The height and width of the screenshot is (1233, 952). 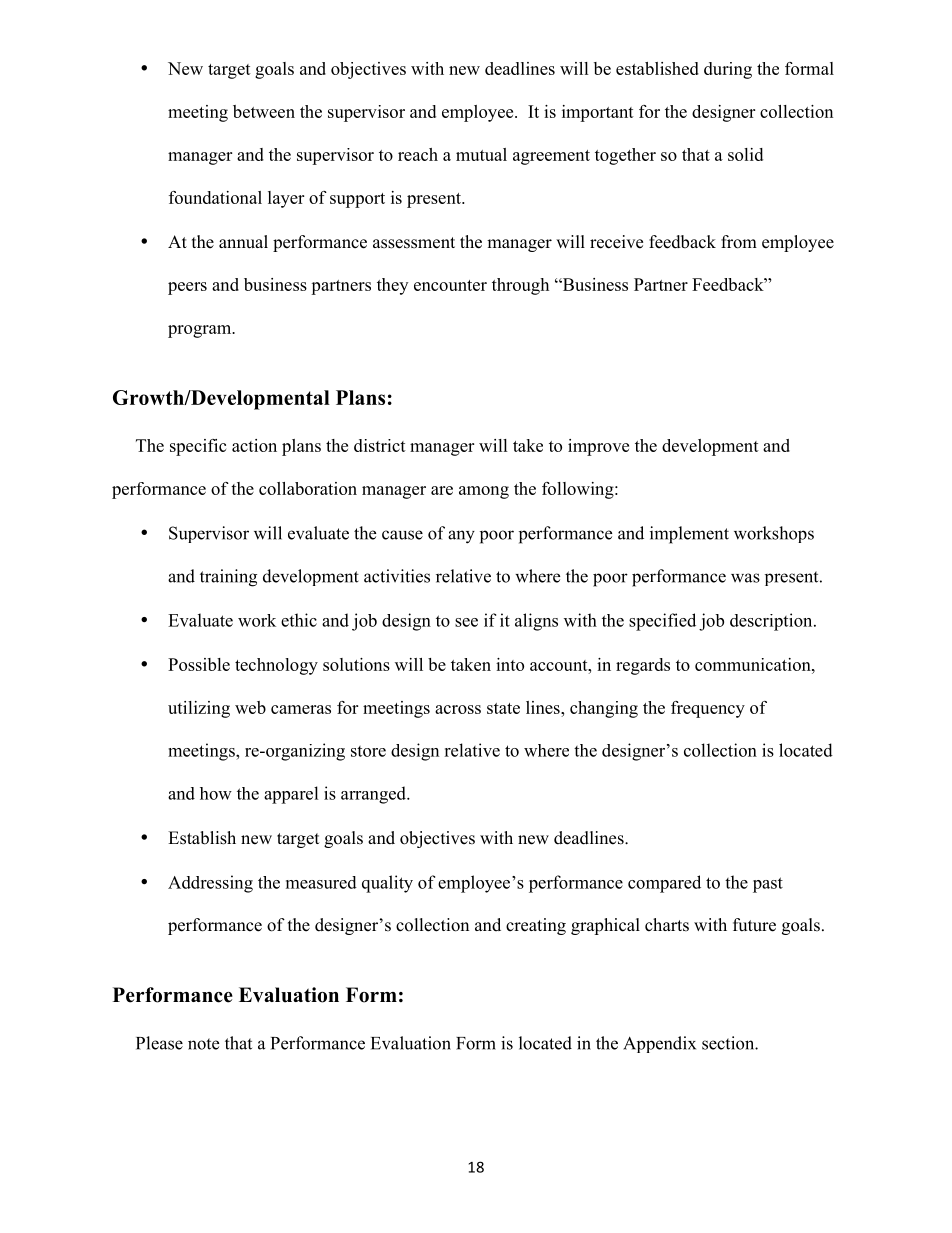 I want to click on any, so click(x=461, y=537).
